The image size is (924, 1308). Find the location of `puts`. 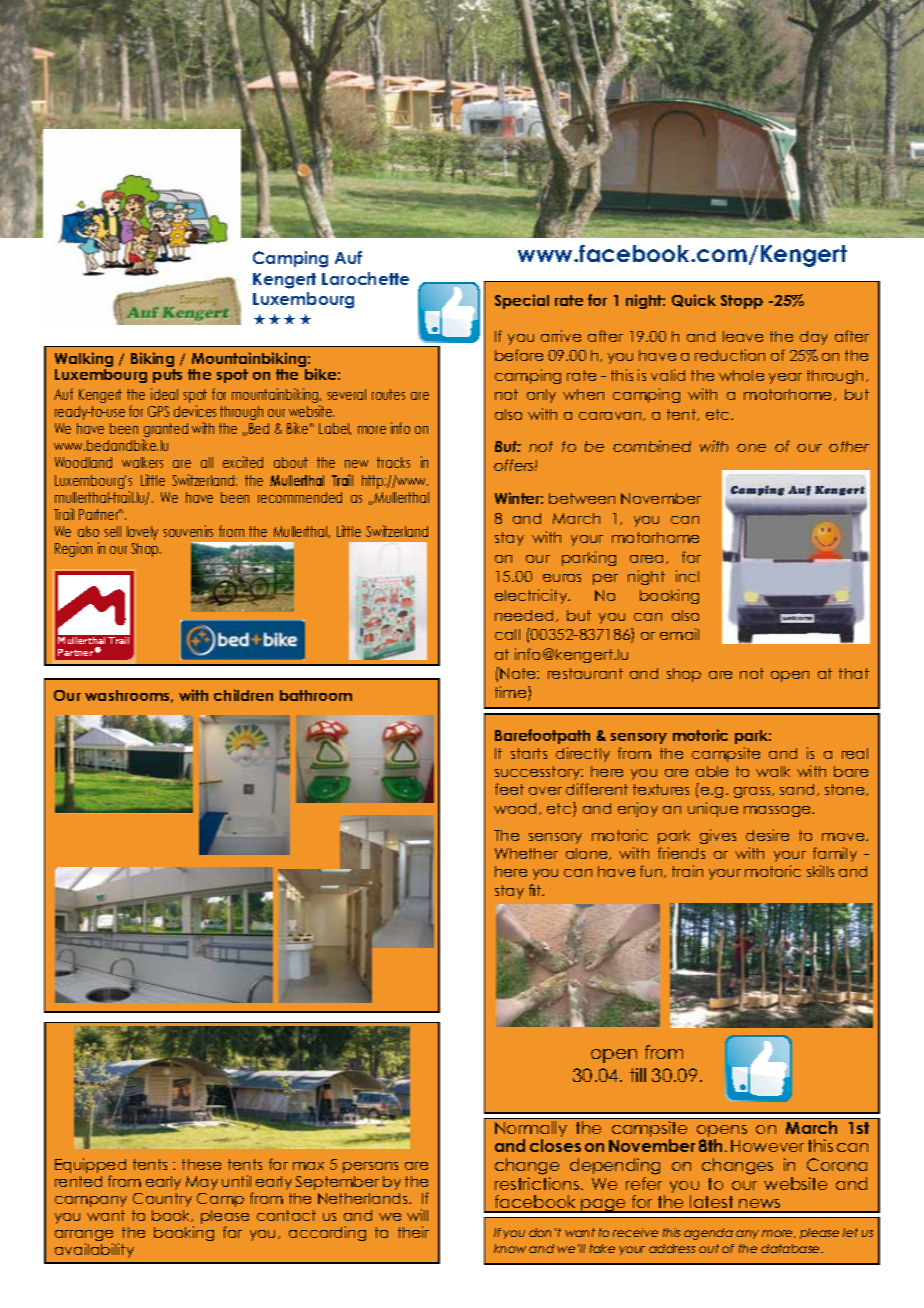

puts is located at coordinates (167, 376).
